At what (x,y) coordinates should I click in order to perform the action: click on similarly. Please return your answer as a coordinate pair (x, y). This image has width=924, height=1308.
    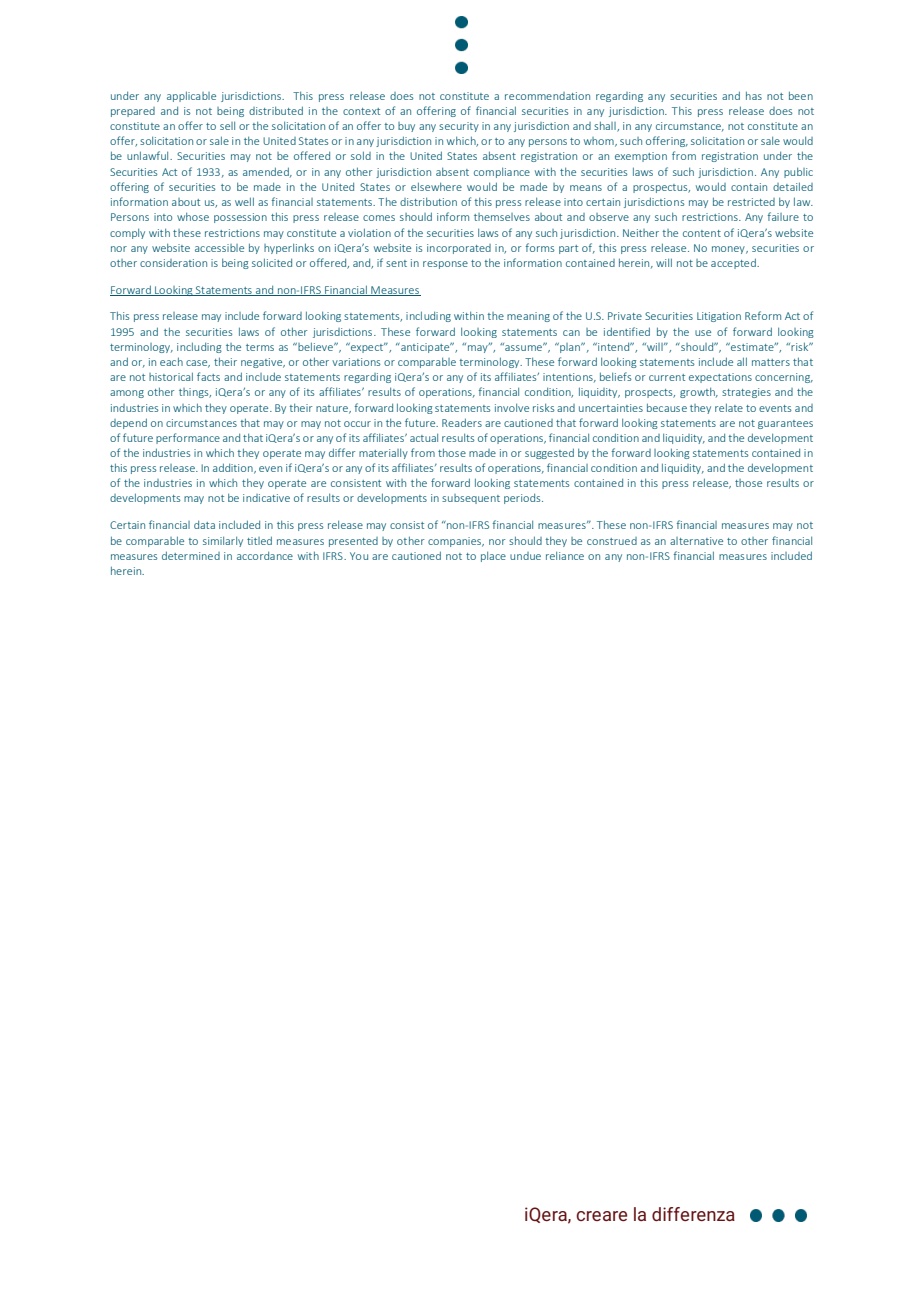
    Looking at the image, I should click on (223, 541).
